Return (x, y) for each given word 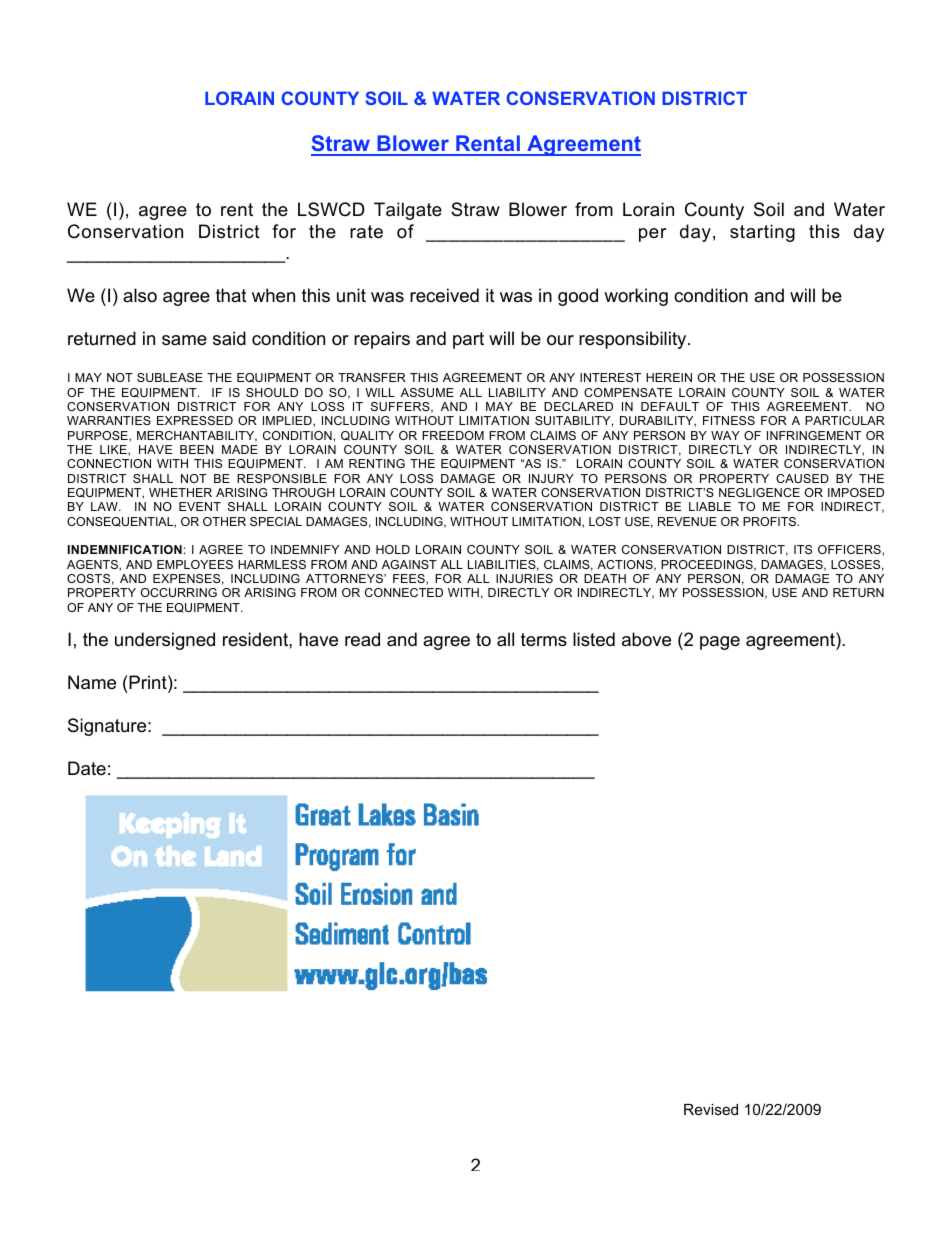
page (720, 643)
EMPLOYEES (195, 564)
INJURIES (524, 578)
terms (544, 640)
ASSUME (427, 392)
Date (87, 768)
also (140, 295)
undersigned (165, 641)
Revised (711, 1109)
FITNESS (729, 420)
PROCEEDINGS (708, 565)
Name (92, 682)
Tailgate (408, 211)
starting (762, 233)
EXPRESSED (195, 420)
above (646, 639)
